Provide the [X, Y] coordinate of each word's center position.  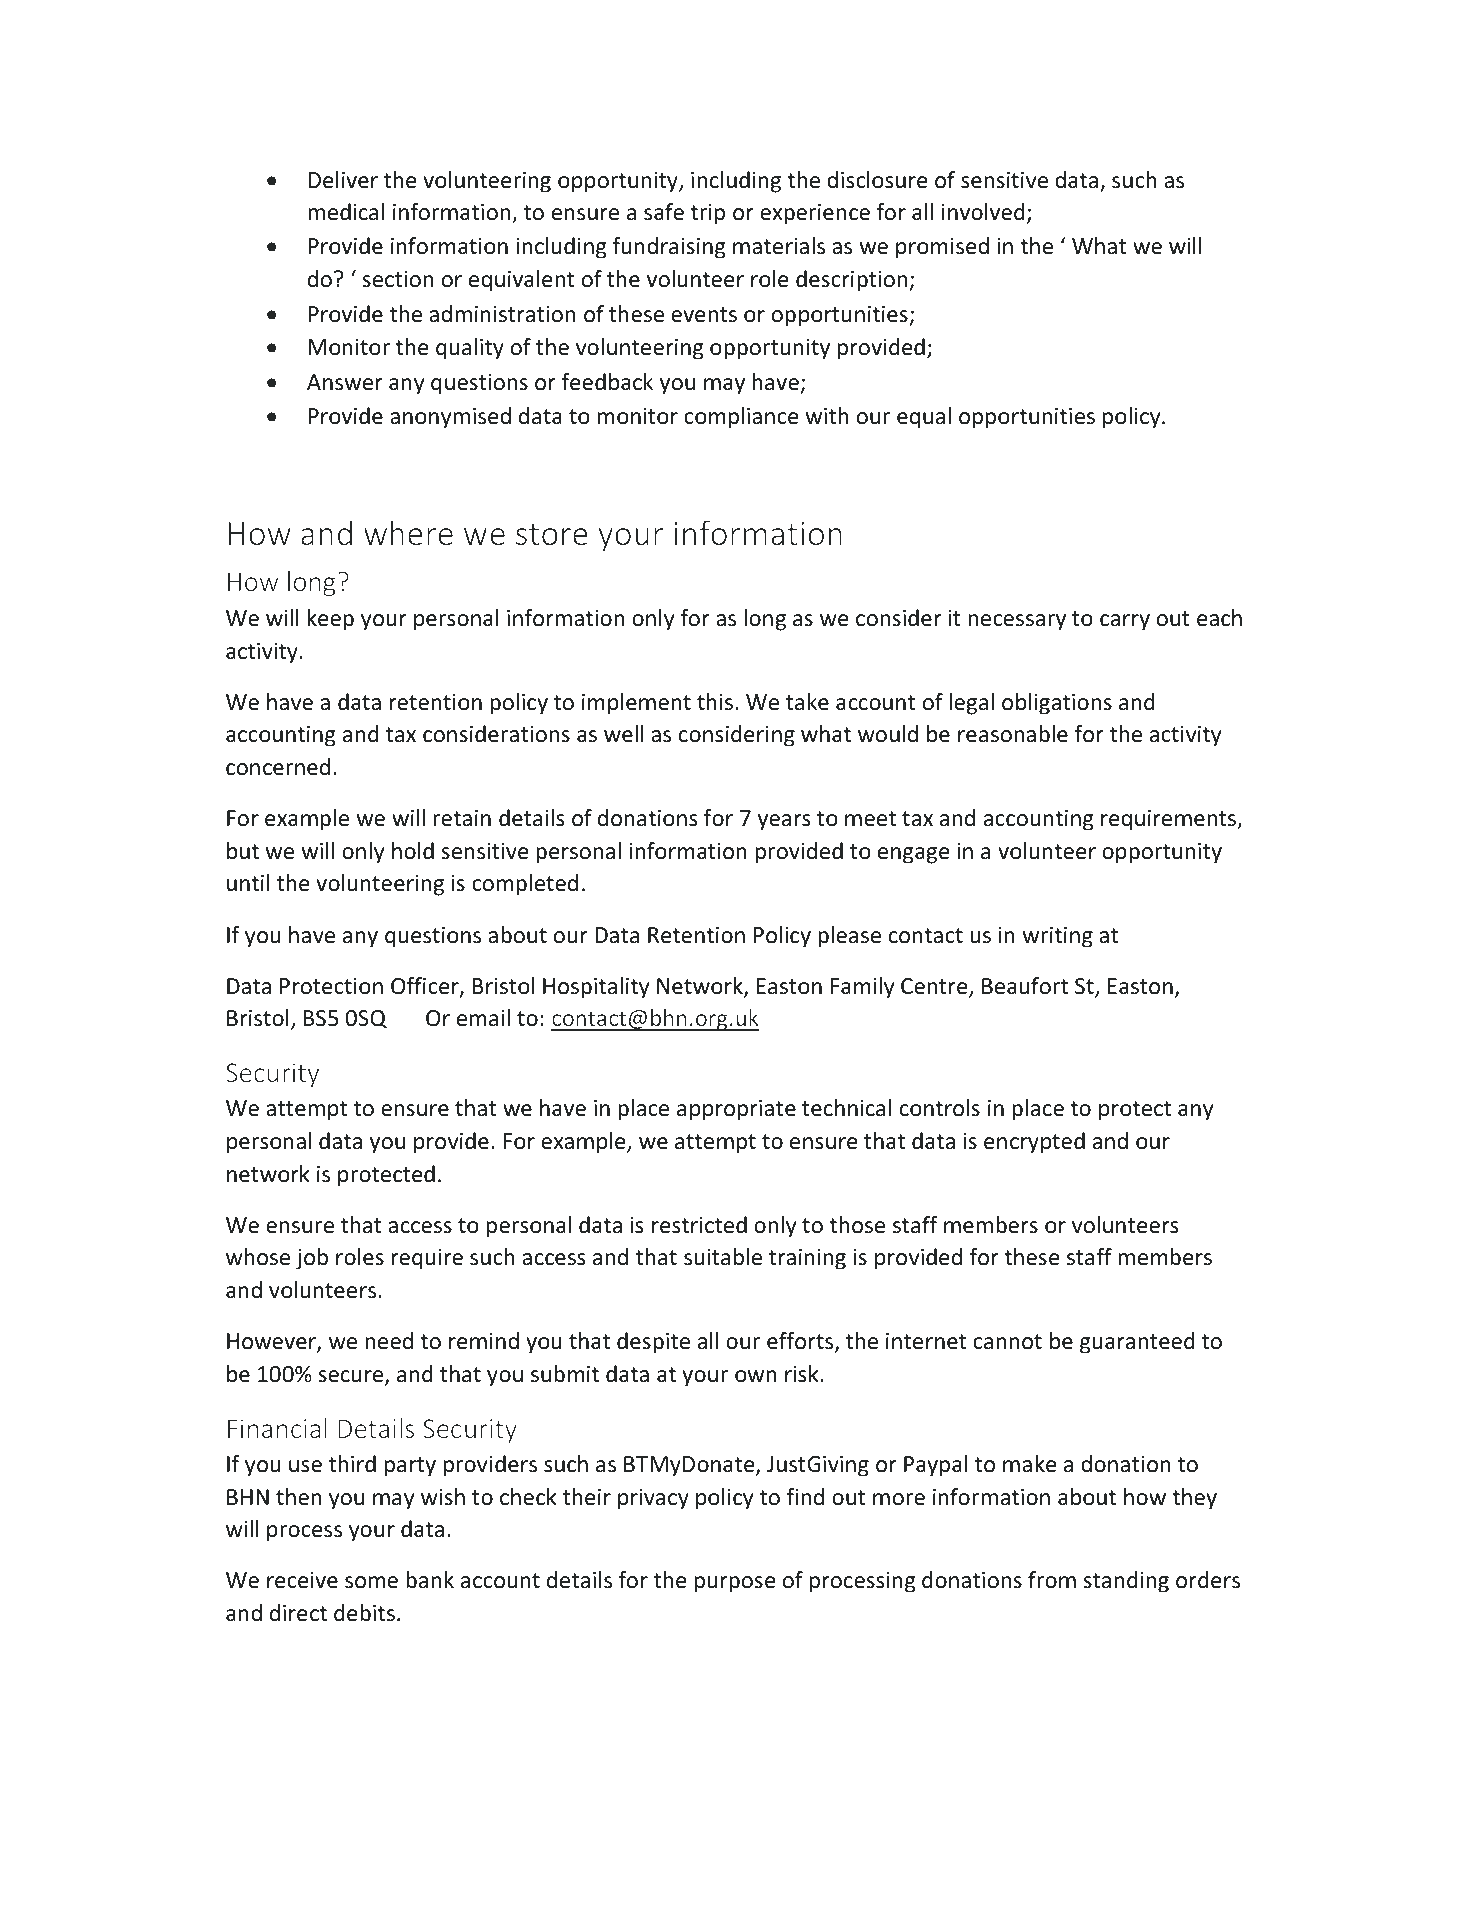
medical [346, 212]
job [312, 1259]
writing [1058, 937]
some [371, 1582]
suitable [723, 1257]
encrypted [1034, 1143]
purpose [735, 1584]
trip [707, 214]
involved [983, 212]
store [552, 534]
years [784, 822]
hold [413, 851]
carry [1125, 622]
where [408, 532]
